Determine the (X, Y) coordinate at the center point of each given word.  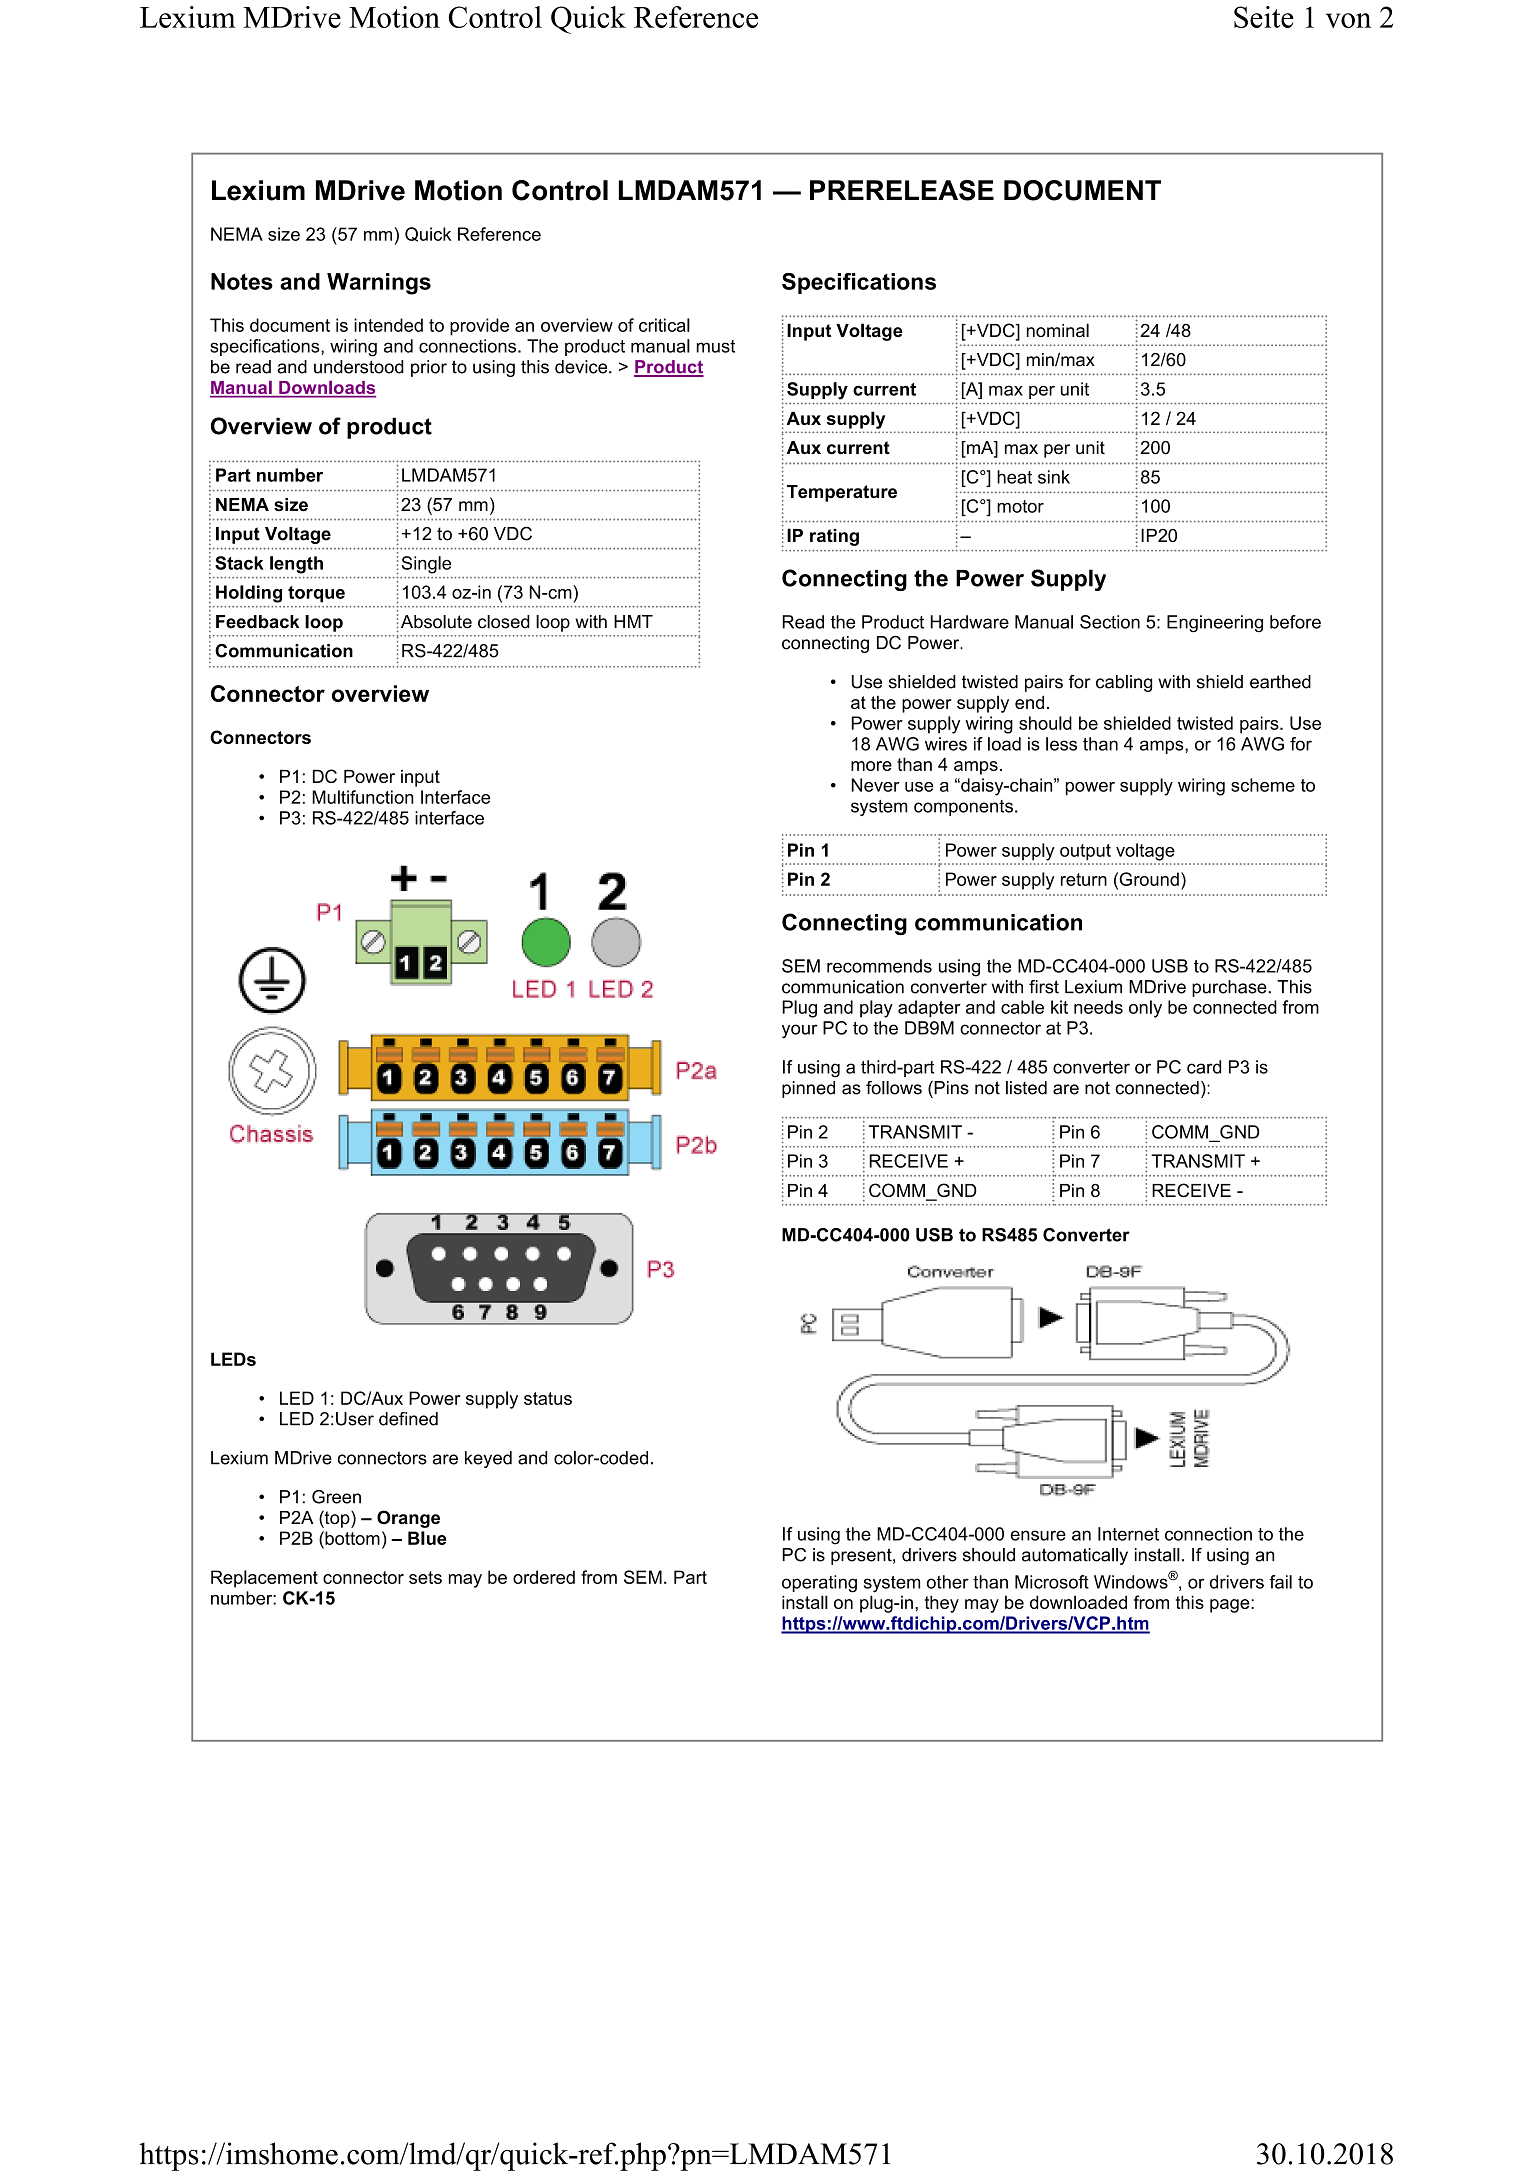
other (948, 1582)
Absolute (435, 622)
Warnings (379, 284)
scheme (1263, 785)
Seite (1264, 17)
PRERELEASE (902, 190)
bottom (351, 1538)
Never (875, 785)
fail (1280, 1582)
